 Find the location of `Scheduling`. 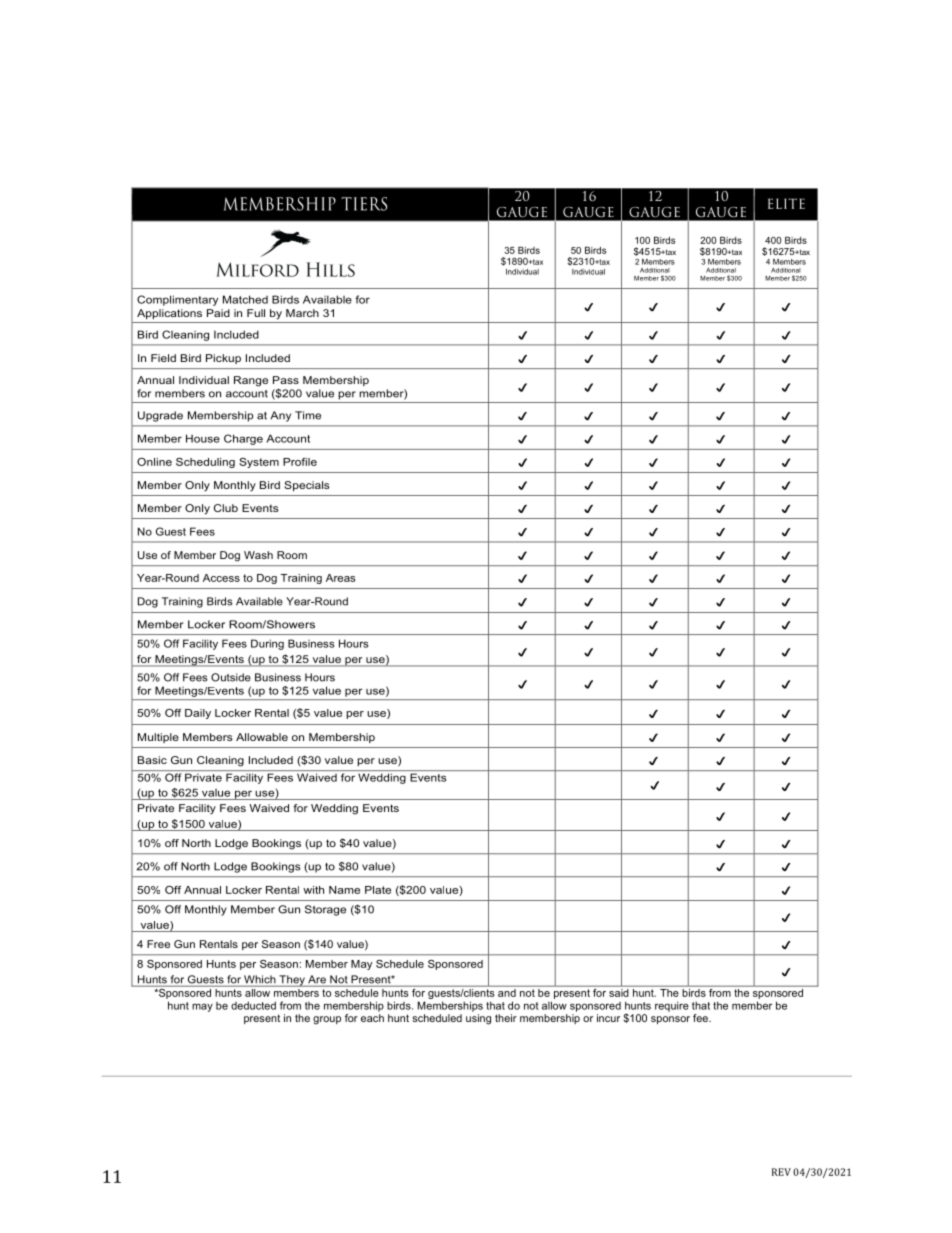

Scheduling is located at coordinates (205, 463).
